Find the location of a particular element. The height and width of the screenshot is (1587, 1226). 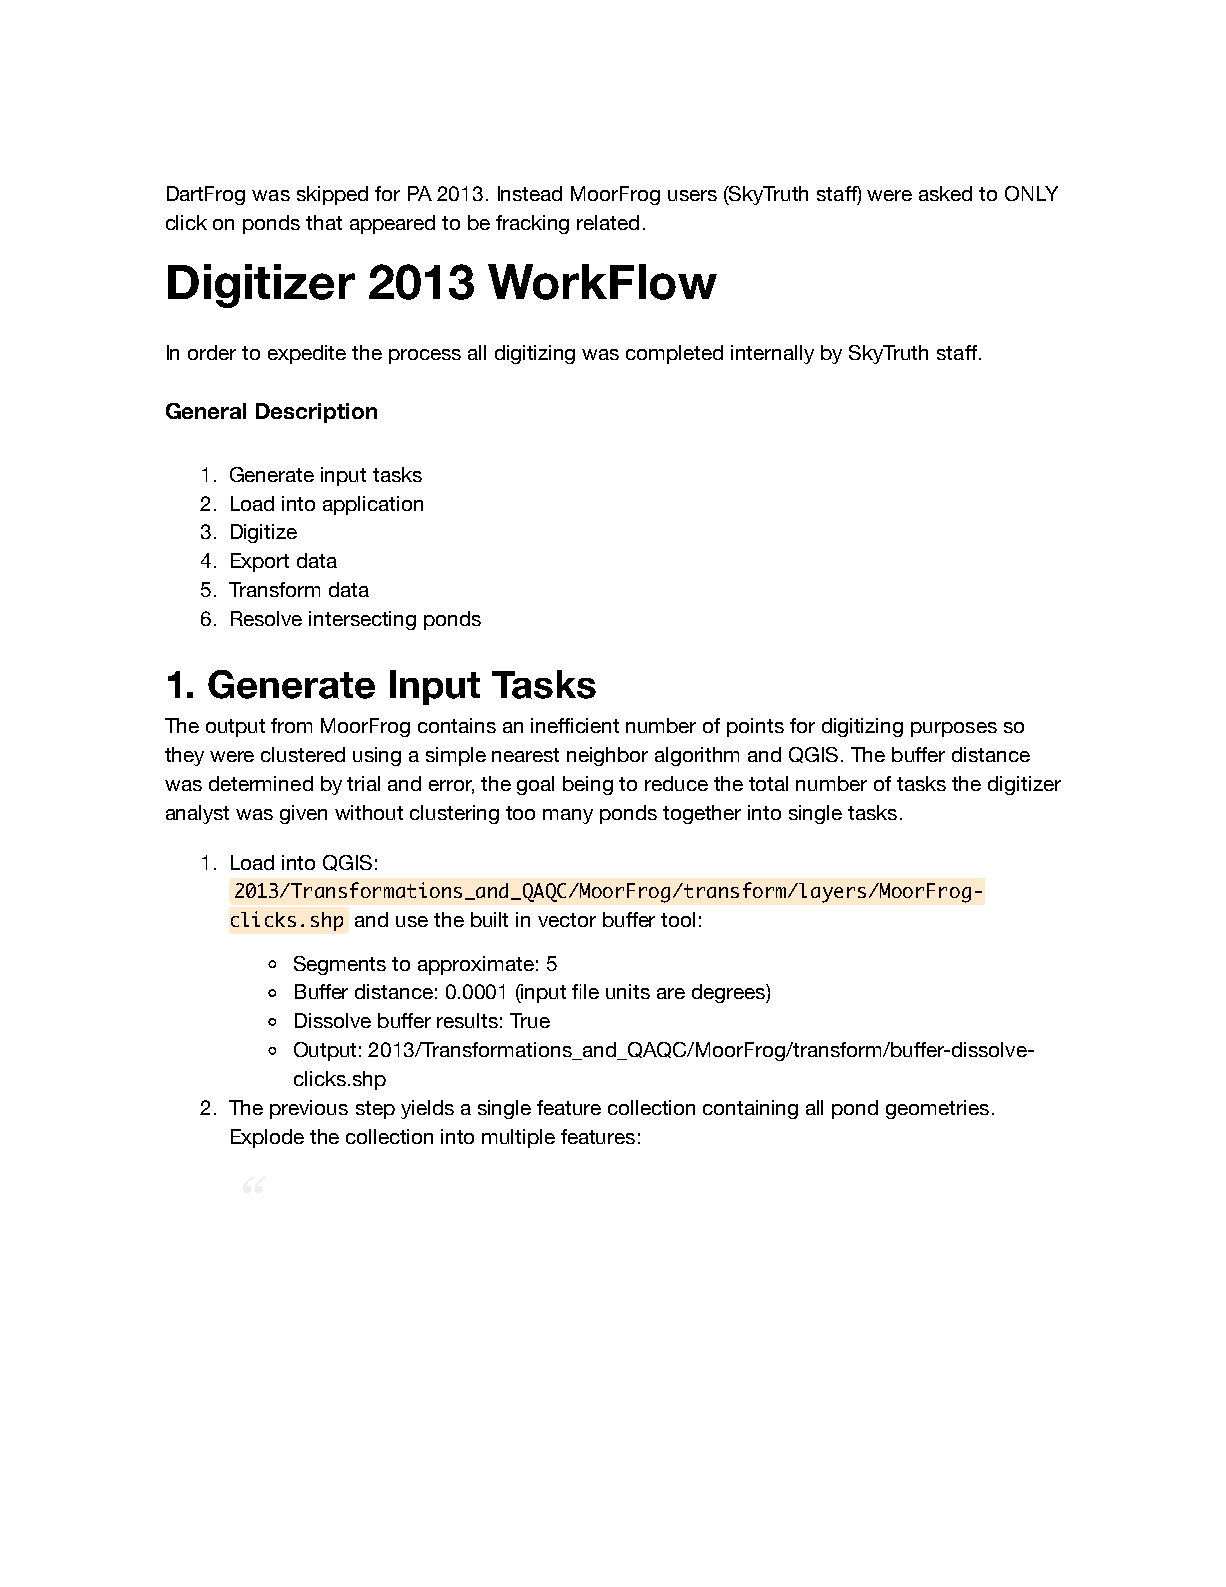

internally is located at coordinates (772, 354).
